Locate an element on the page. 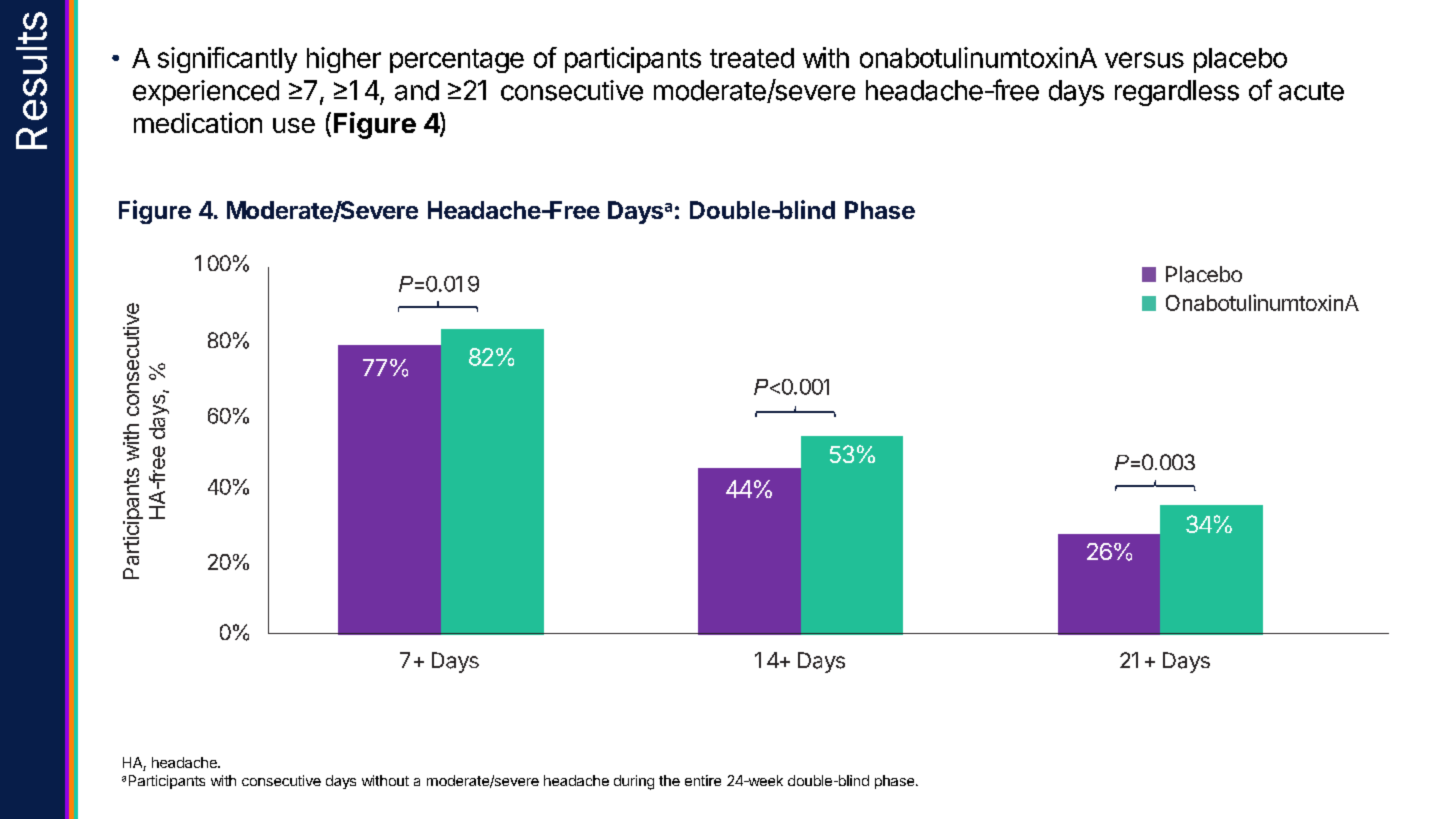  entire is located at coordinates (703, 780).
